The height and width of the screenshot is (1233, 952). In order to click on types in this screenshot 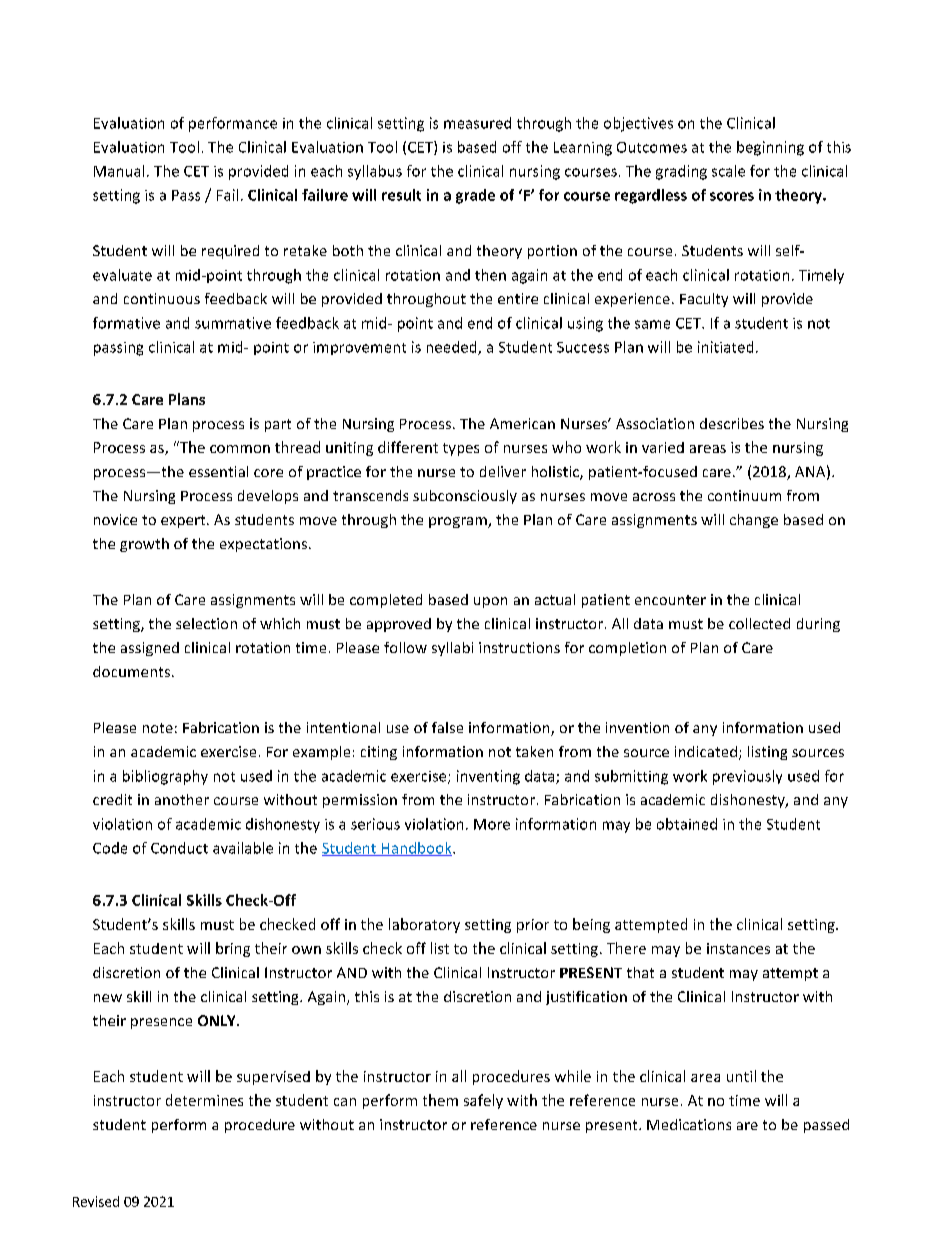, I will do `click(461, 449)`.
